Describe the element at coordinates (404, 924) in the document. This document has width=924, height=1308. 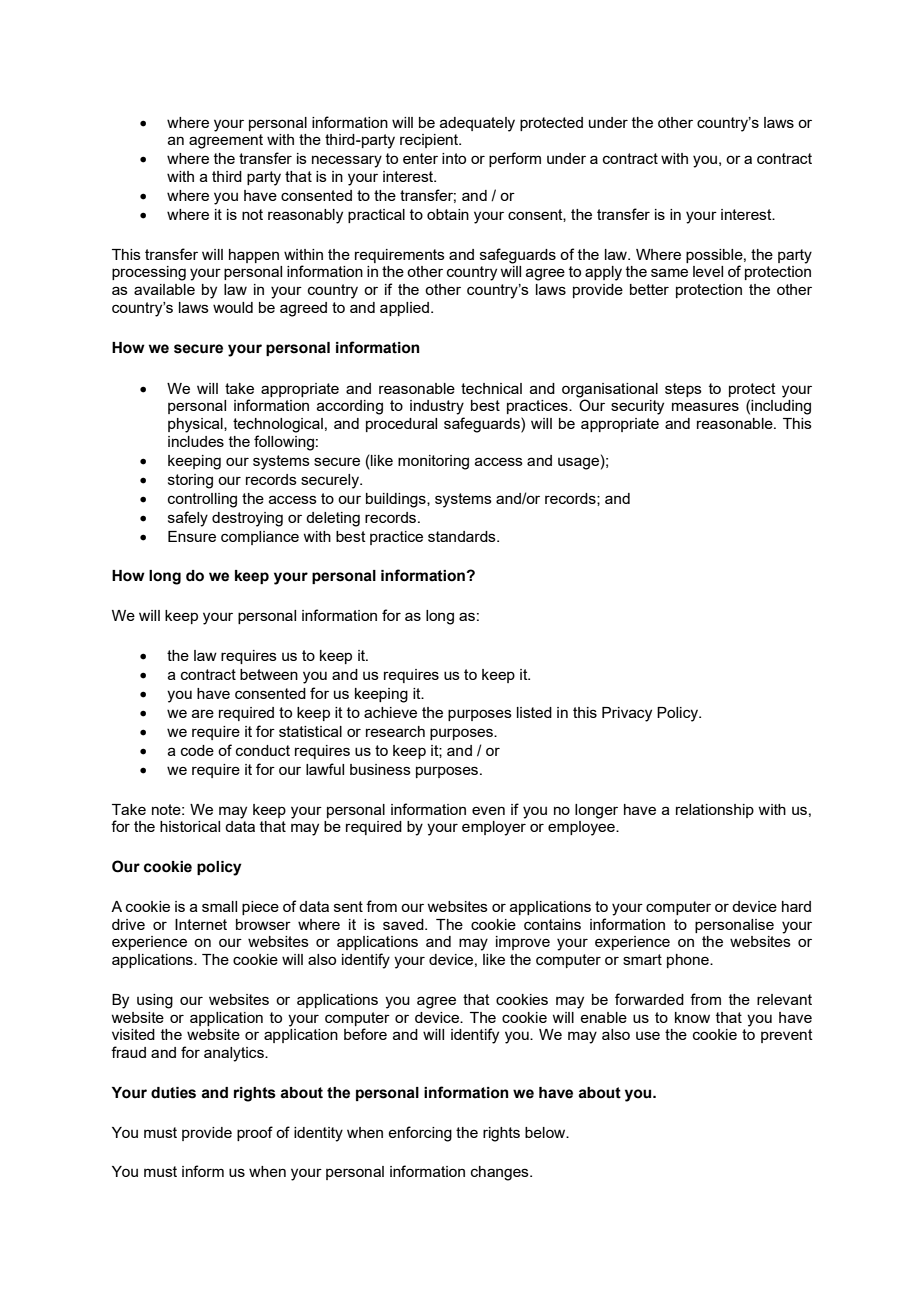
I see `saved` at that location.
